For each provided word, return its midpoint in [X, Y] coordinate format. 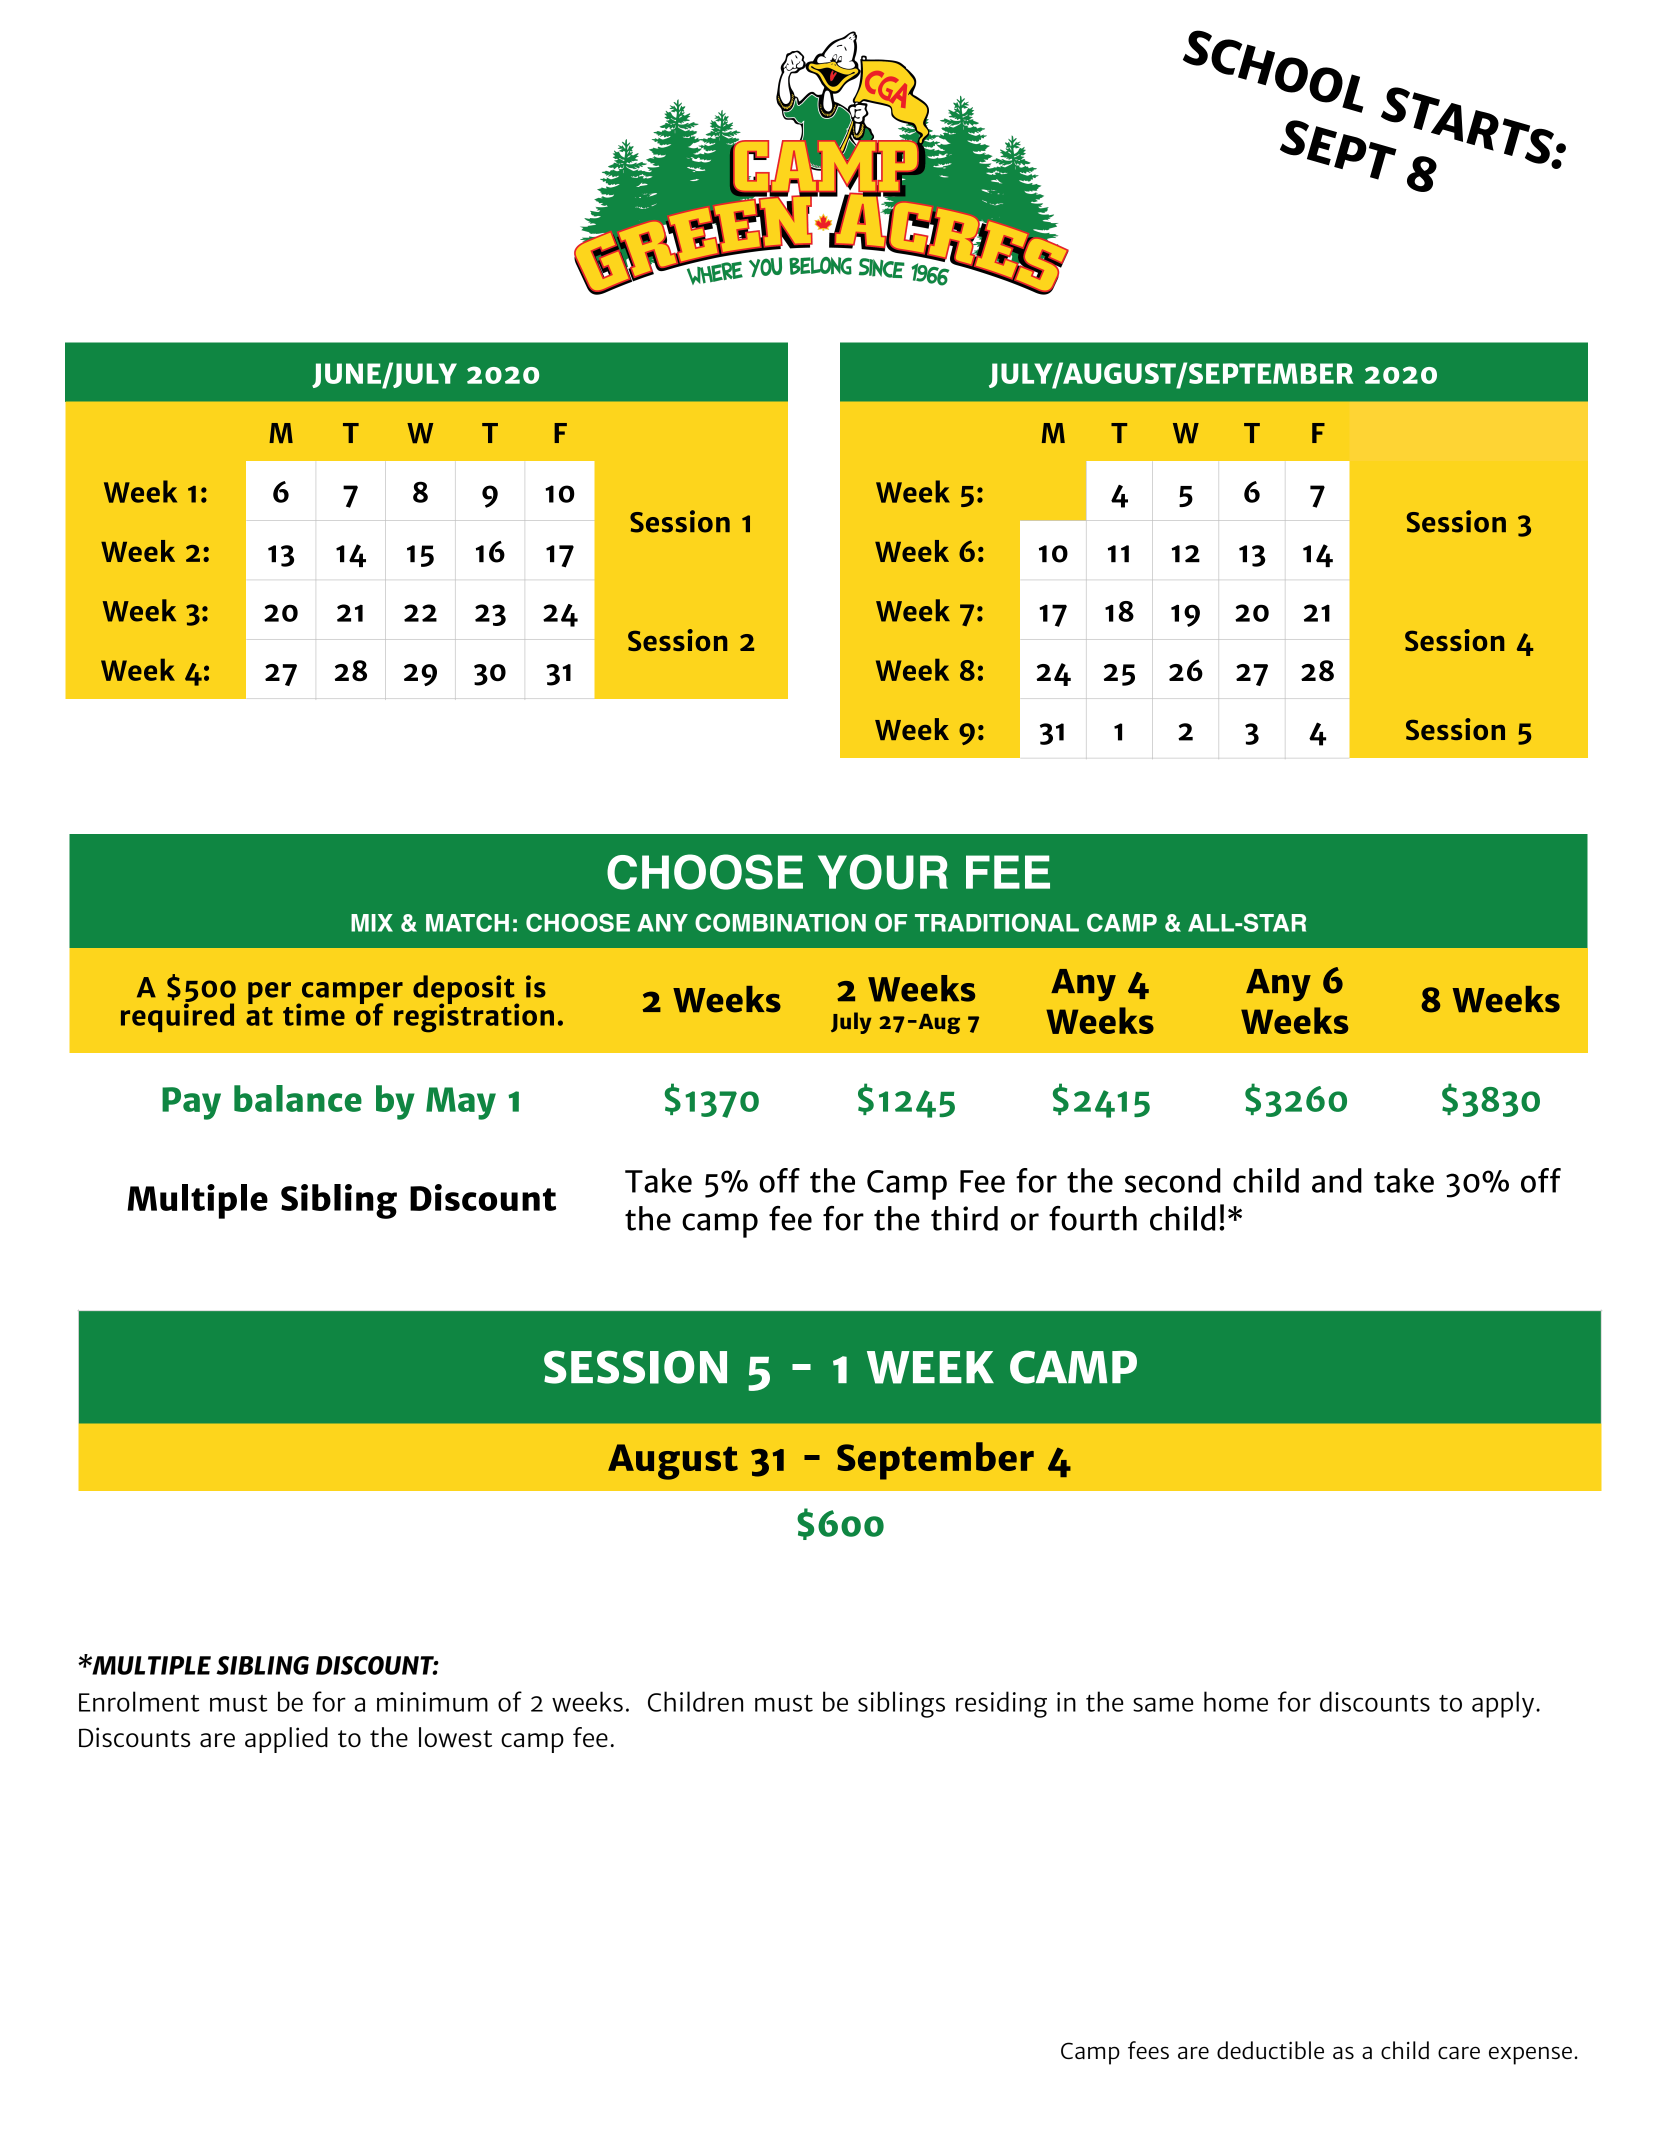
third [964, 1218]
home [1236, 1701]
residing [1001, 1704]
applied [286, 1740]
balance [298, 1098]
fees [1148, 2050]
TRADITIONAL [997, 922]
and [1337, 1180]
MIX [372, 923]
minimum [432, 1702]
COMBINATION [780, 922]
